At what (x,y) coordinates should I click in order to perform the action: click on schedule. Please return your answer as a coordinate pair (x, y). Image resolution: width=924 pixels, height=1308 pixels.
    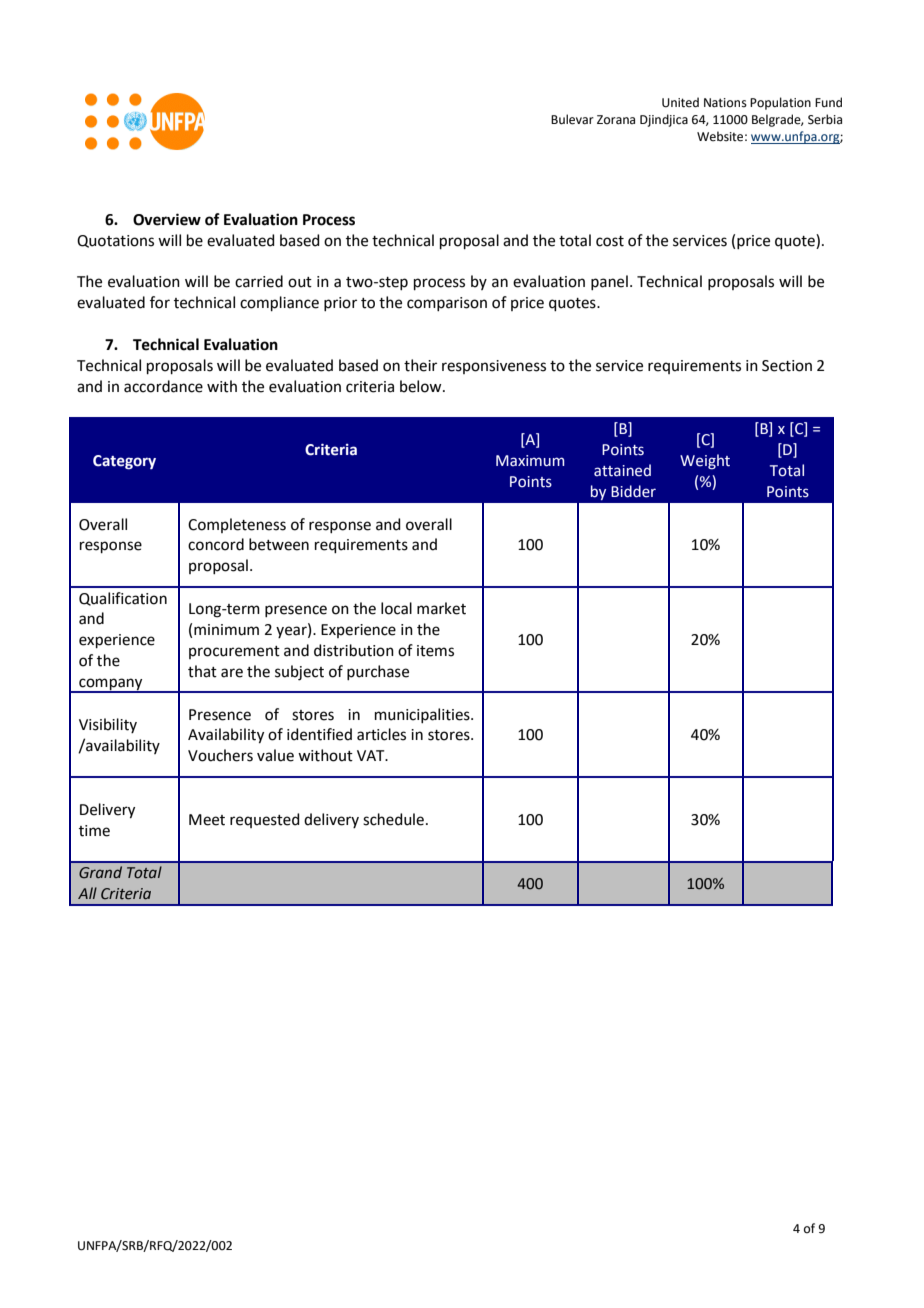
    Looking at the image, I should click on (393, 819).
